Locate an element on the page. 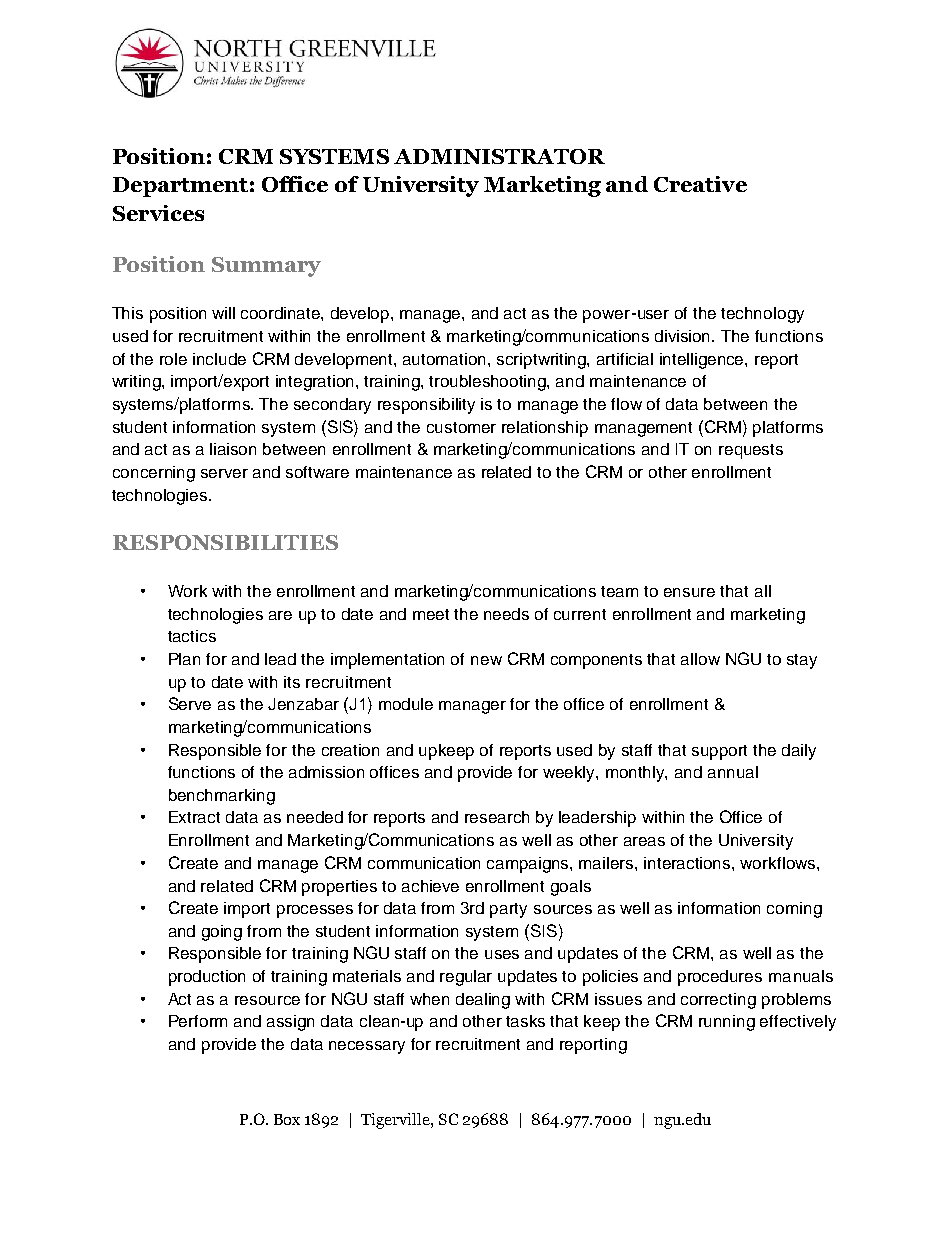 The image size is (952, 1233). allow is located at coordinates (700, 659).
